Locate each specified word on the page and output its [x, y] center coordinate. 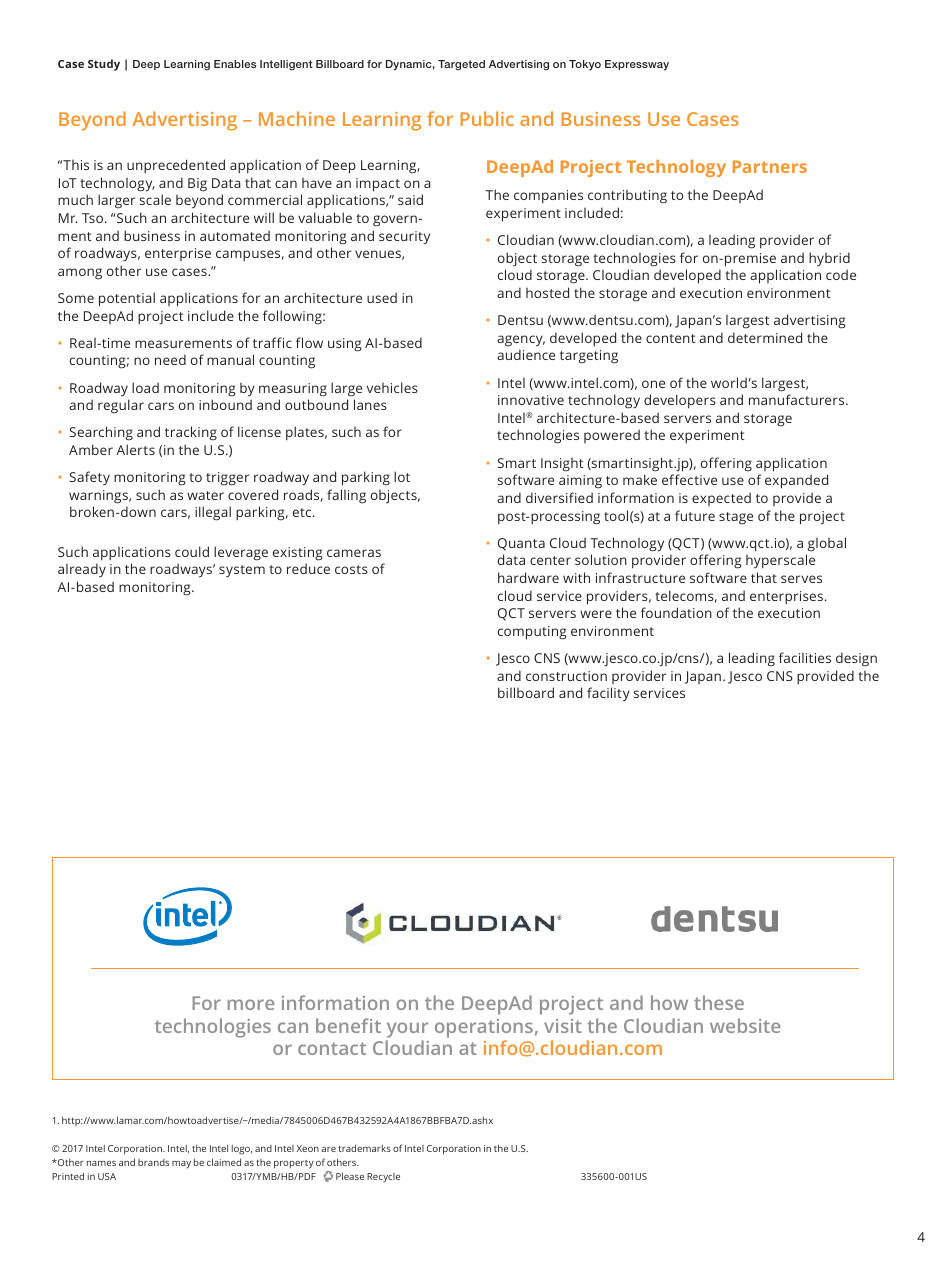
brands [153, 1162]
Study [104, 65]
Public [487, 118]
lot [402, 476]
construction [566, 676]
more [251, 1004]
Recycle [383, 1177]
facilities [805, 657]
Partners [770, 166]
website [745, 1025]
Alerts [135, 449]
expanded [796, 481]
